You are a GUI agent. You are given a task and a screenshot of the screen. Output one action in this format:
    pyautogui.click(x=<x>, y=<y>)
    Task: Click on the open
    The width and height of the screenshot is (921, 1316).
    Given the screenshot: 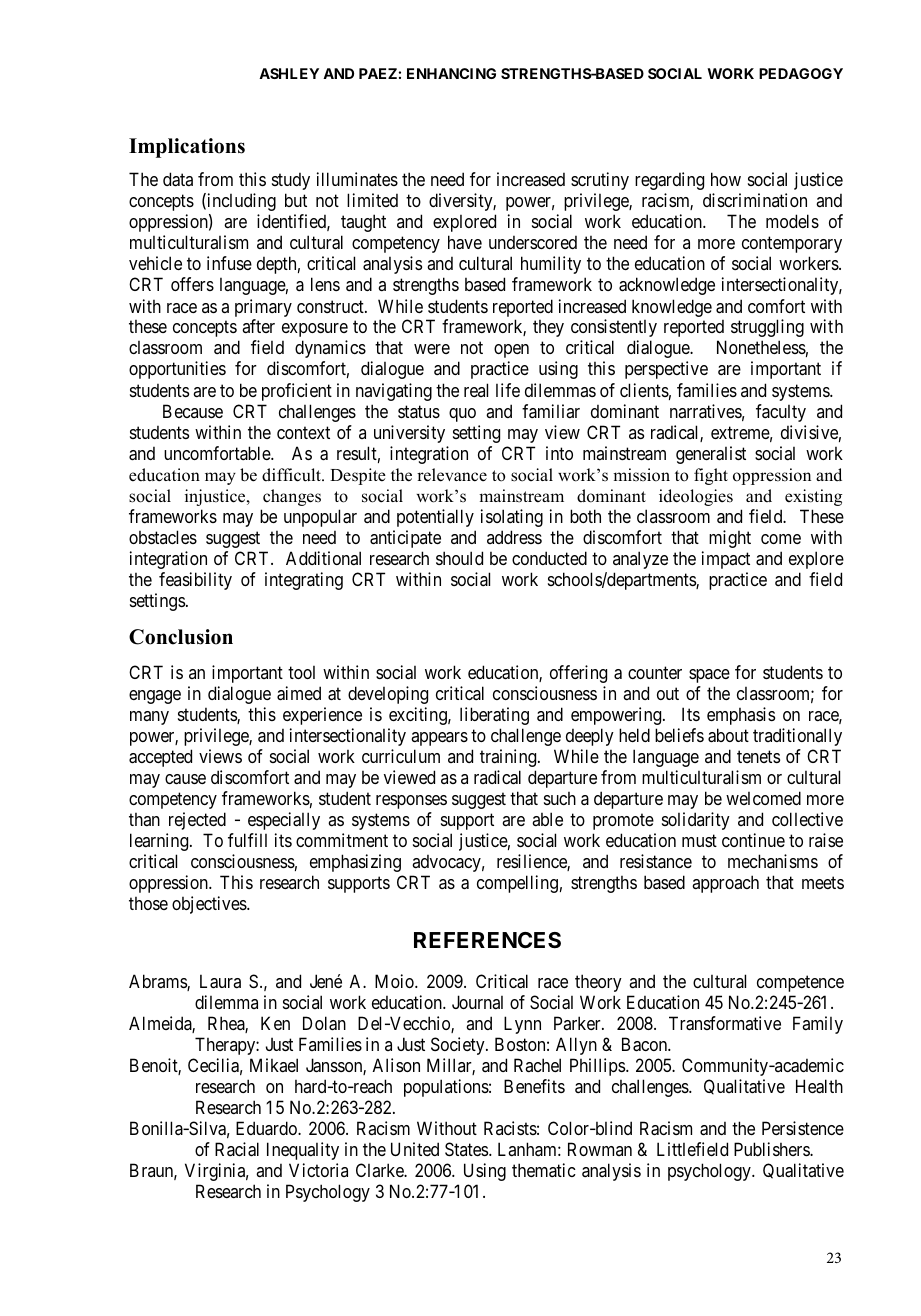 What is the action you would take?
    pyautogui.click(x=511, y=351)
